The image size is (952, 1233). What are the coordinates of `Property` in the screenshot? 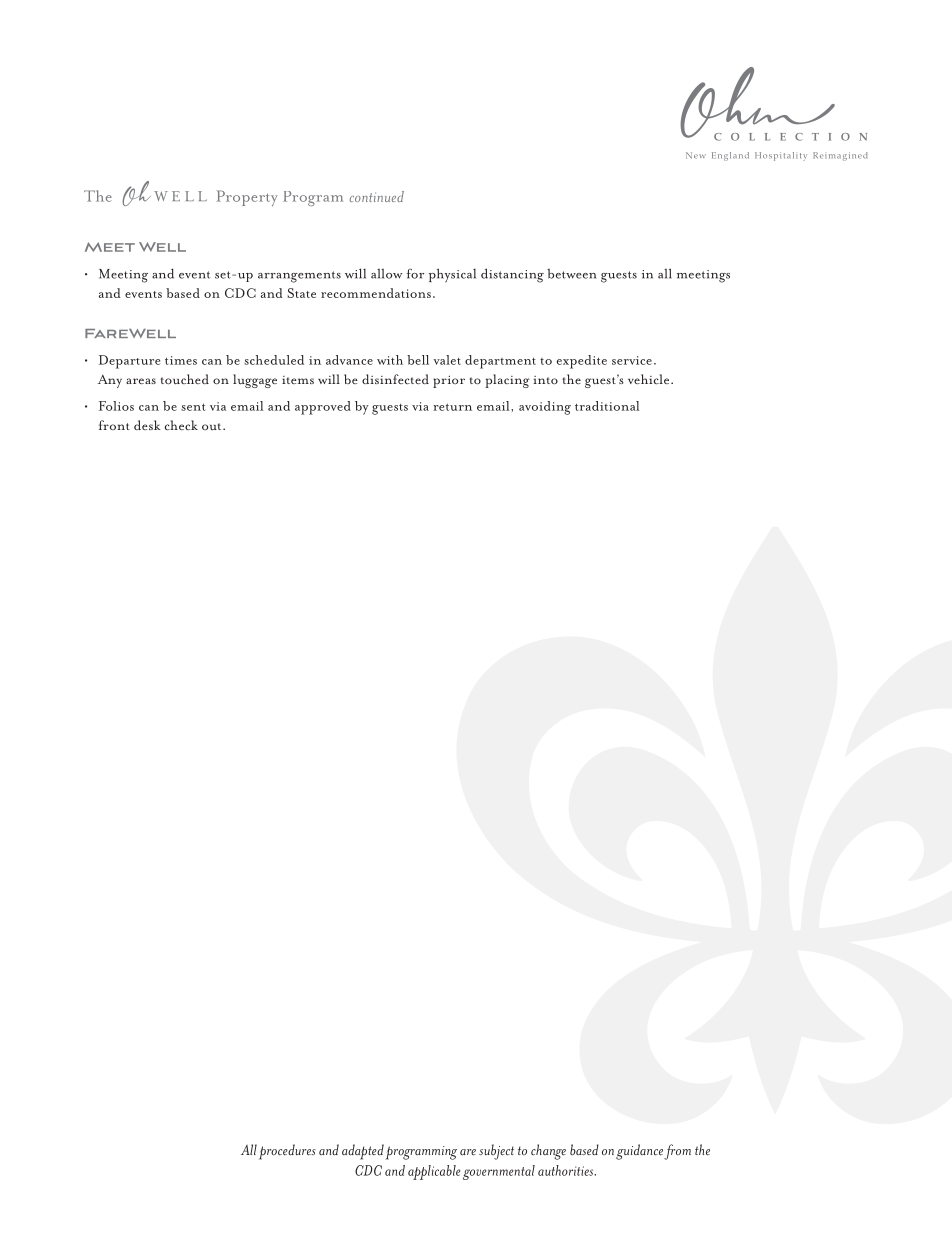 It's located at (247, 198).
